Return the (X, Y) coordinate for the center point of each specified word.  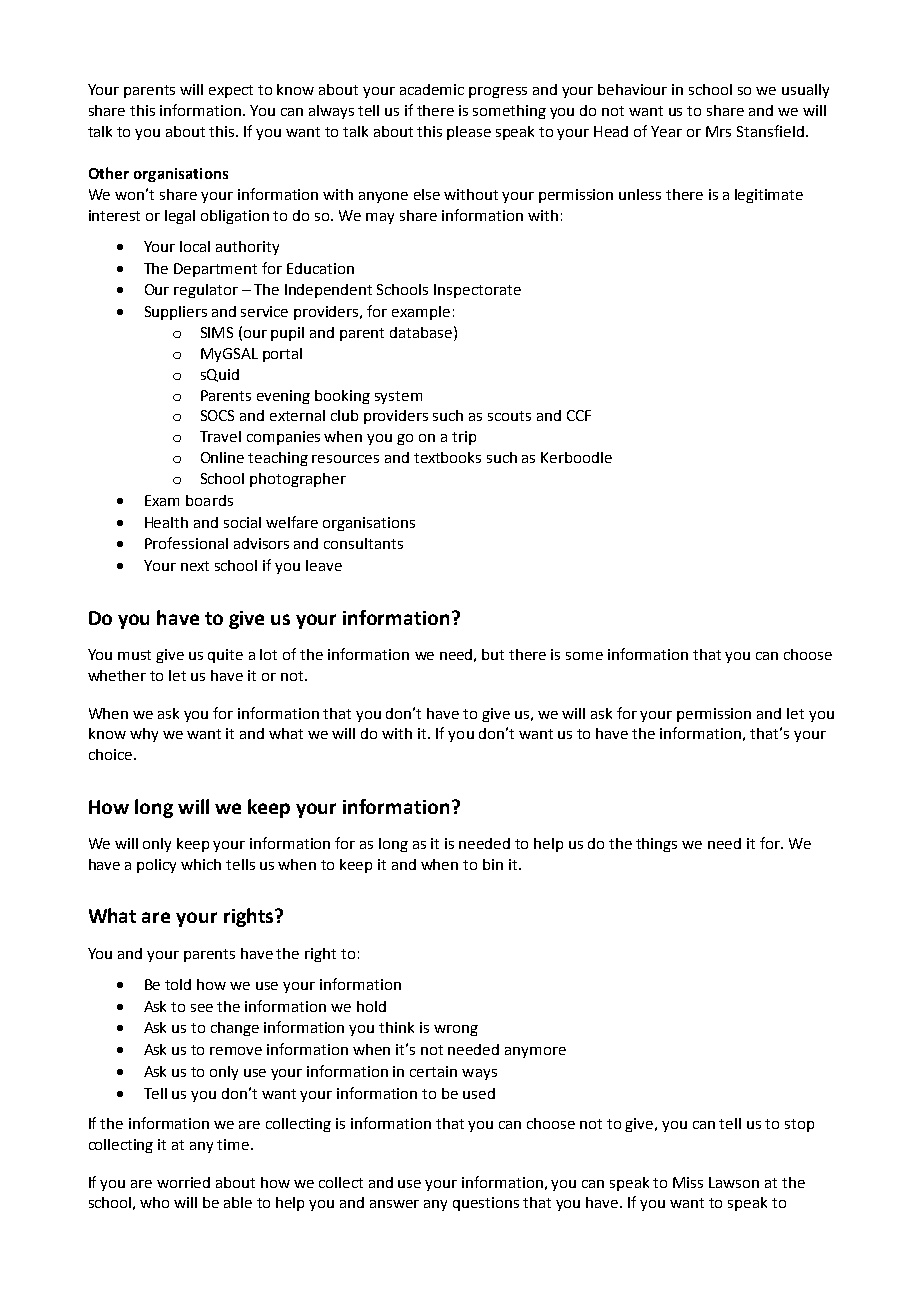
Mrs (718, 131)
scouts (509, 416)
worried (183, 1182)
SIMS (217, 332)
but (493, 654)
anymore (535, 1052)
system (398, 397)
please (469, 133)
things (656, 845)
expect (231, 91)
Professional (186, 543)
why (144, 735)
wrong (456, 1030)
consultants (363, 543)
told (178, 984)
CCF (579, 415)
